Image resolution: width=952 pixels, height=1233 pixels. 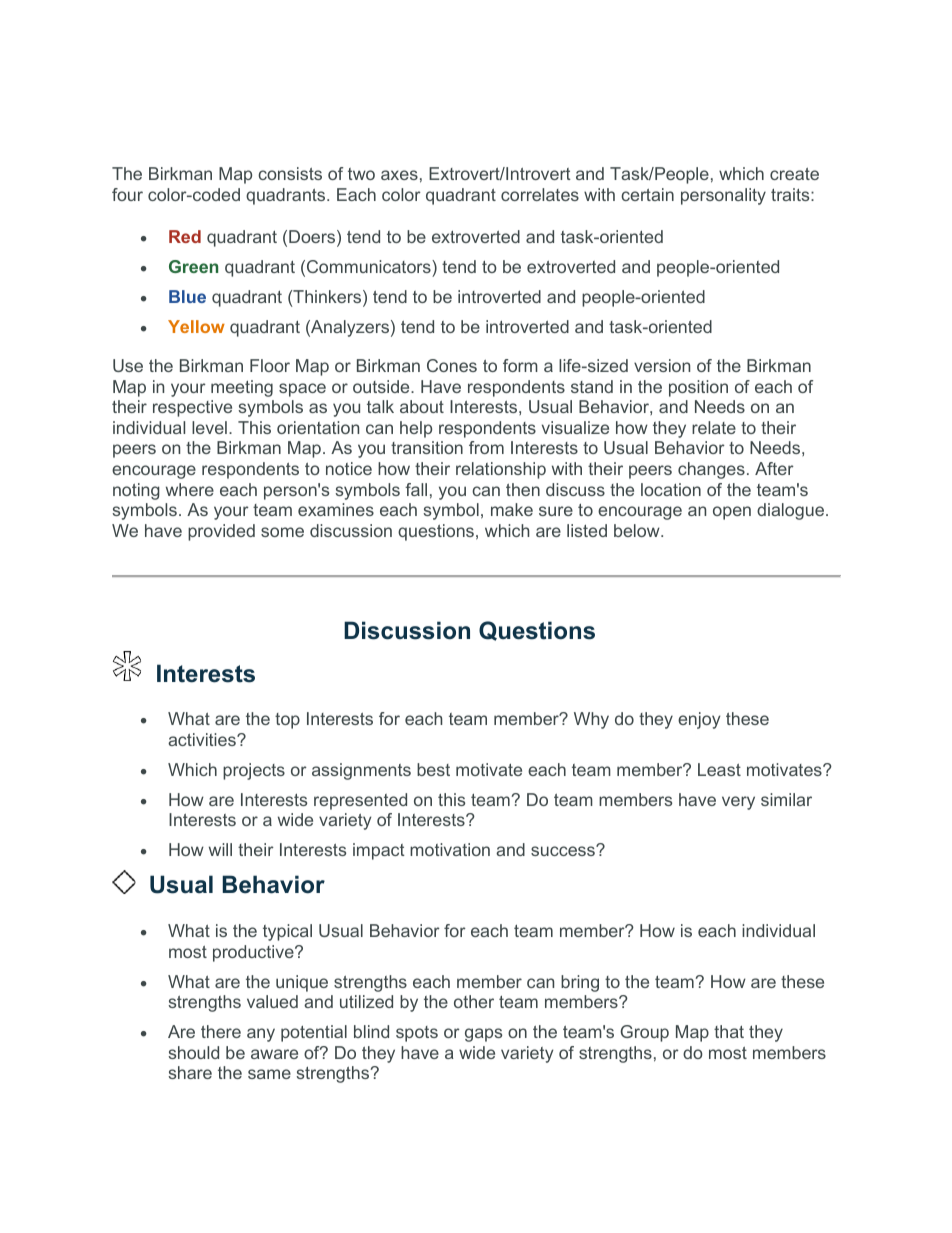 I want to click on will, so click(x=220, y=849).
